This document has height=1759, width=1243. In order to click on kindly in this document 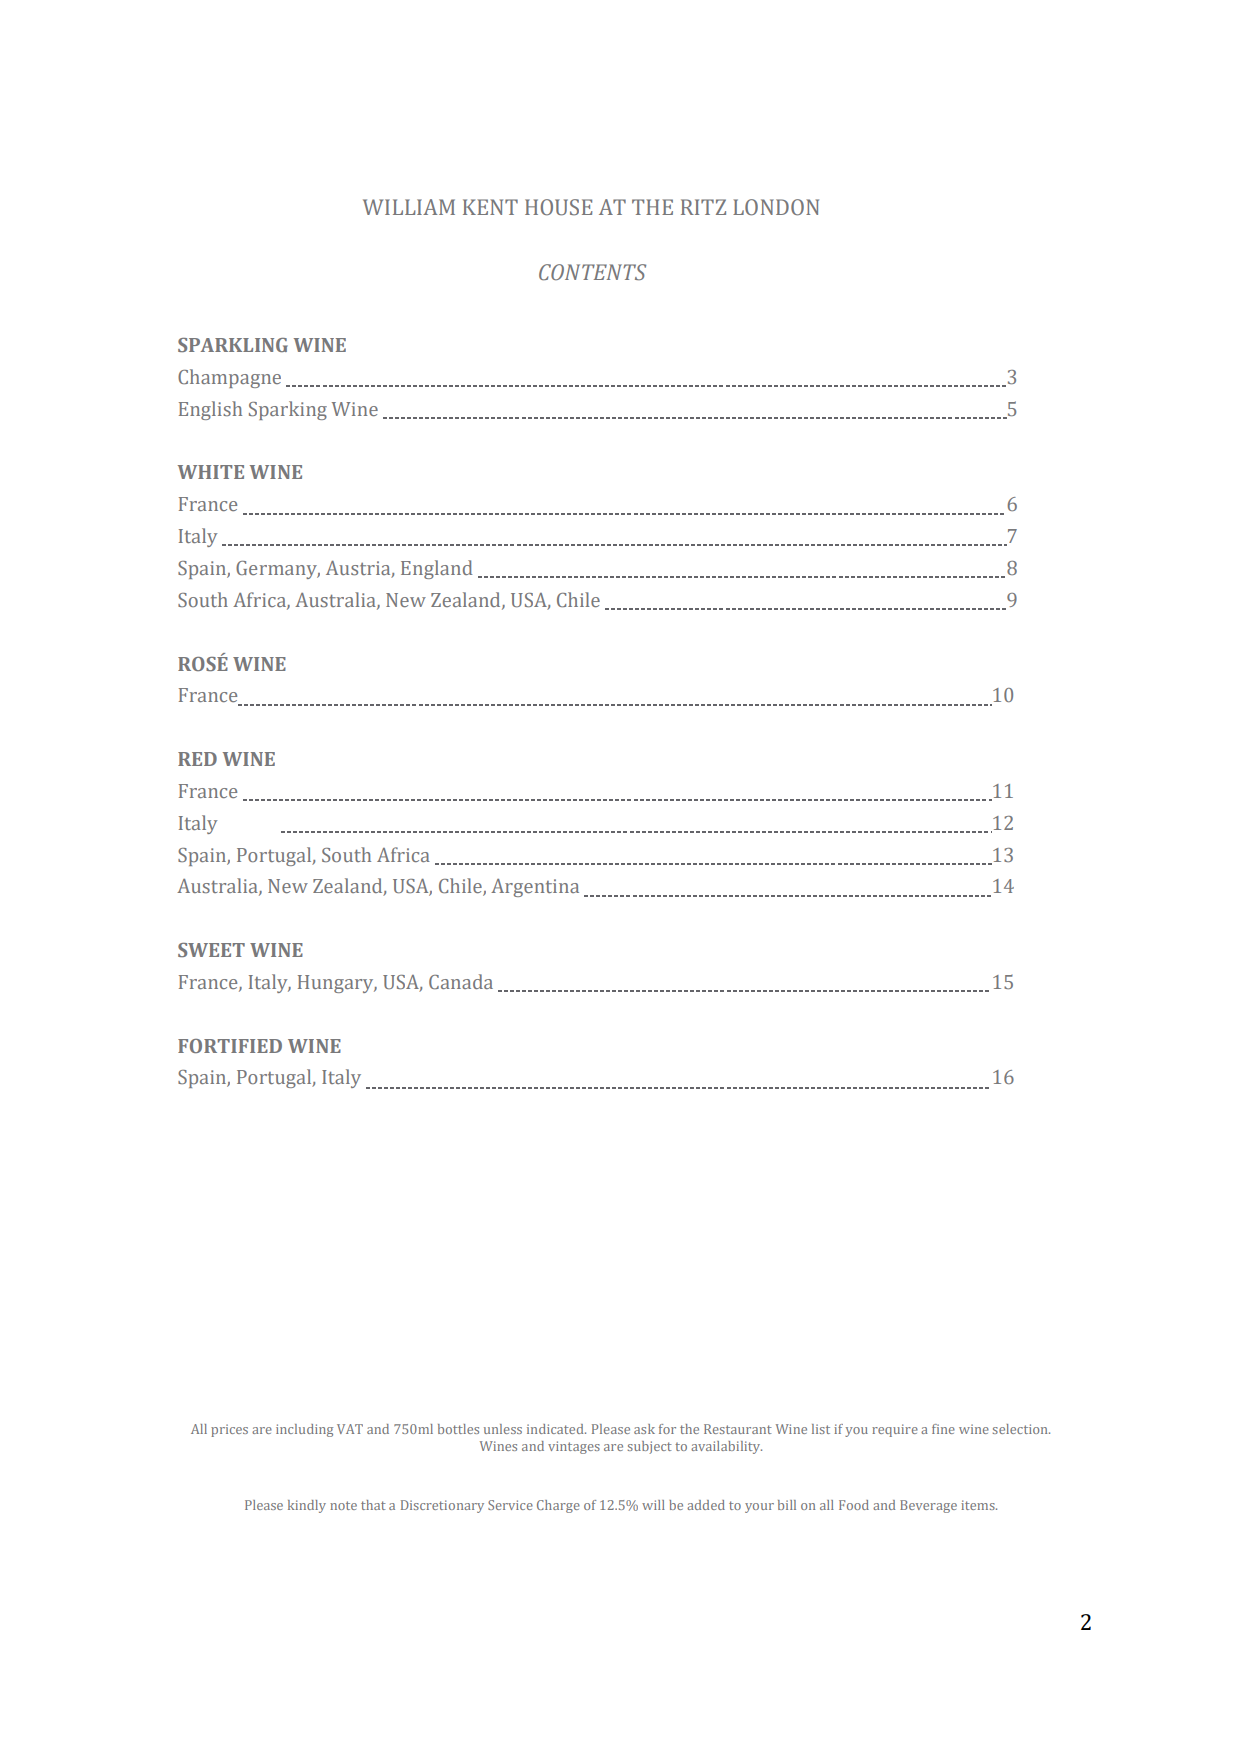, I will do `click(307, 1506)`.
